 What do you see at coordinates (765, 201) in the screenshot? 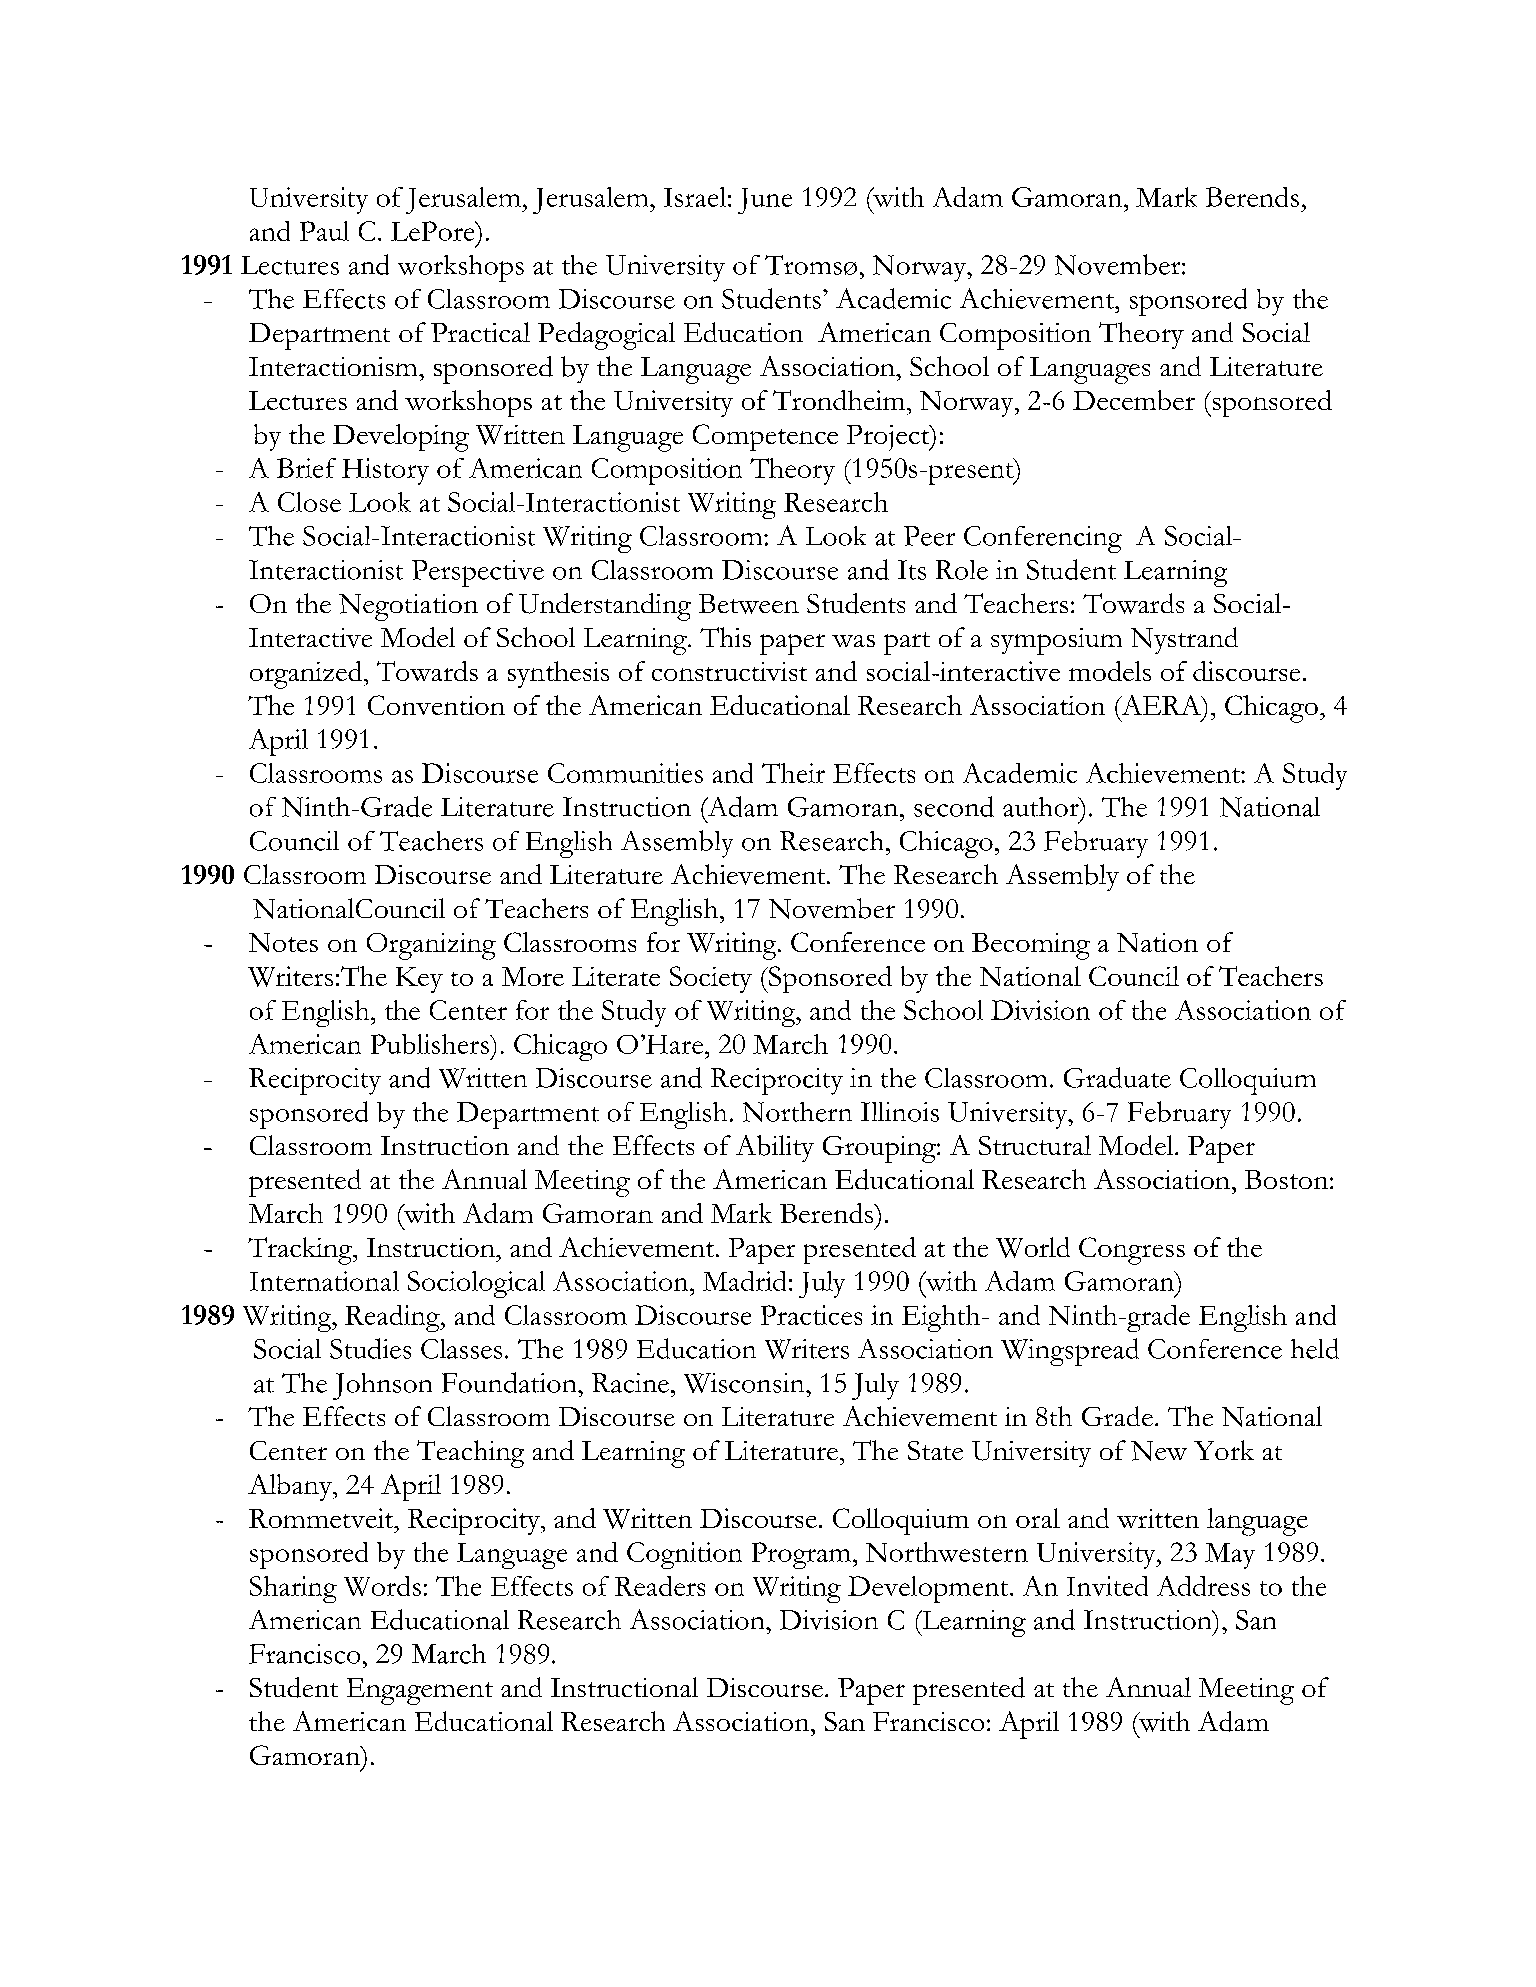
I see `June` at bounding box center [765, 201].
